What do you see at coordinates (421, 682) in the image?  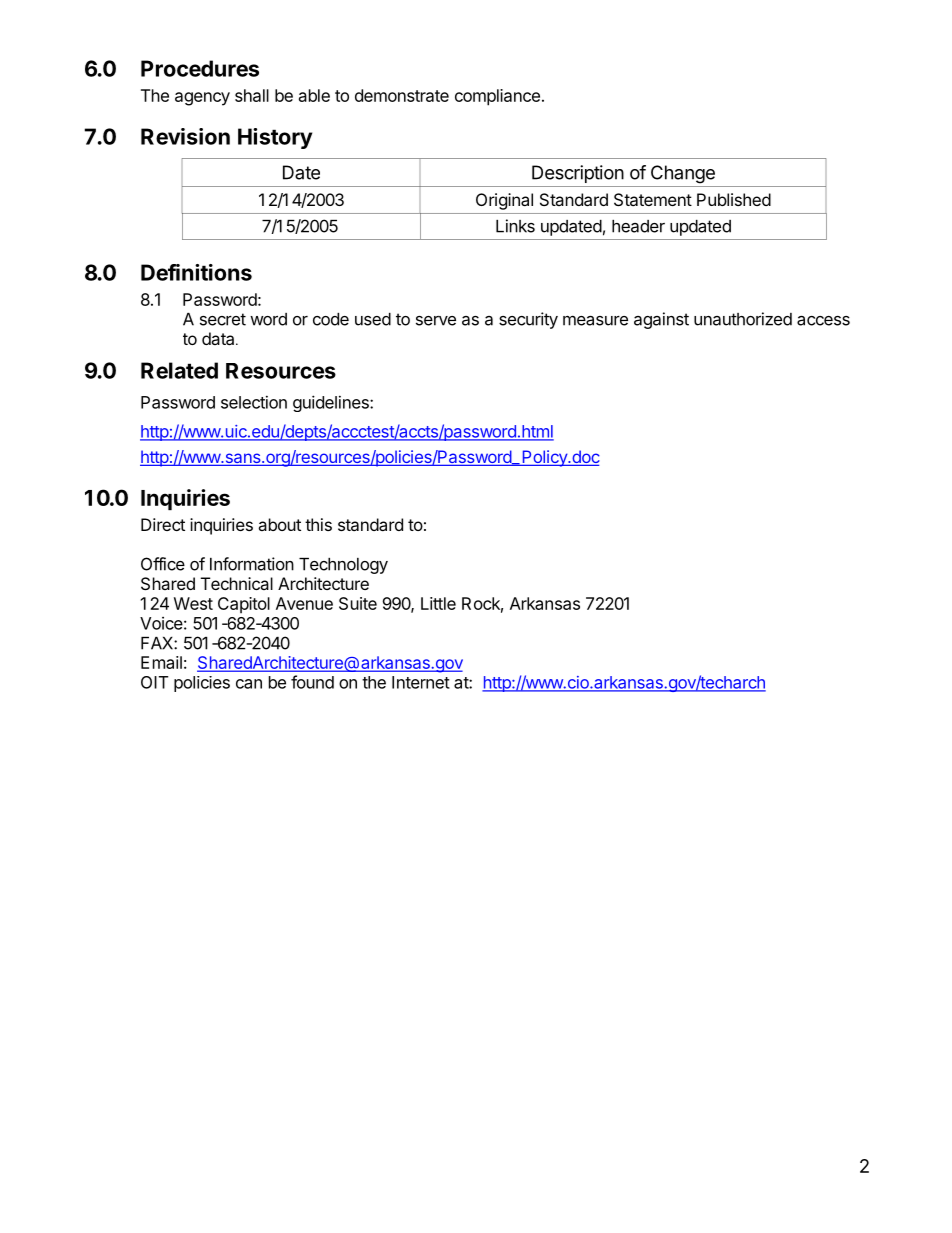 I see `Internet` at bounding box center [421, 682].
